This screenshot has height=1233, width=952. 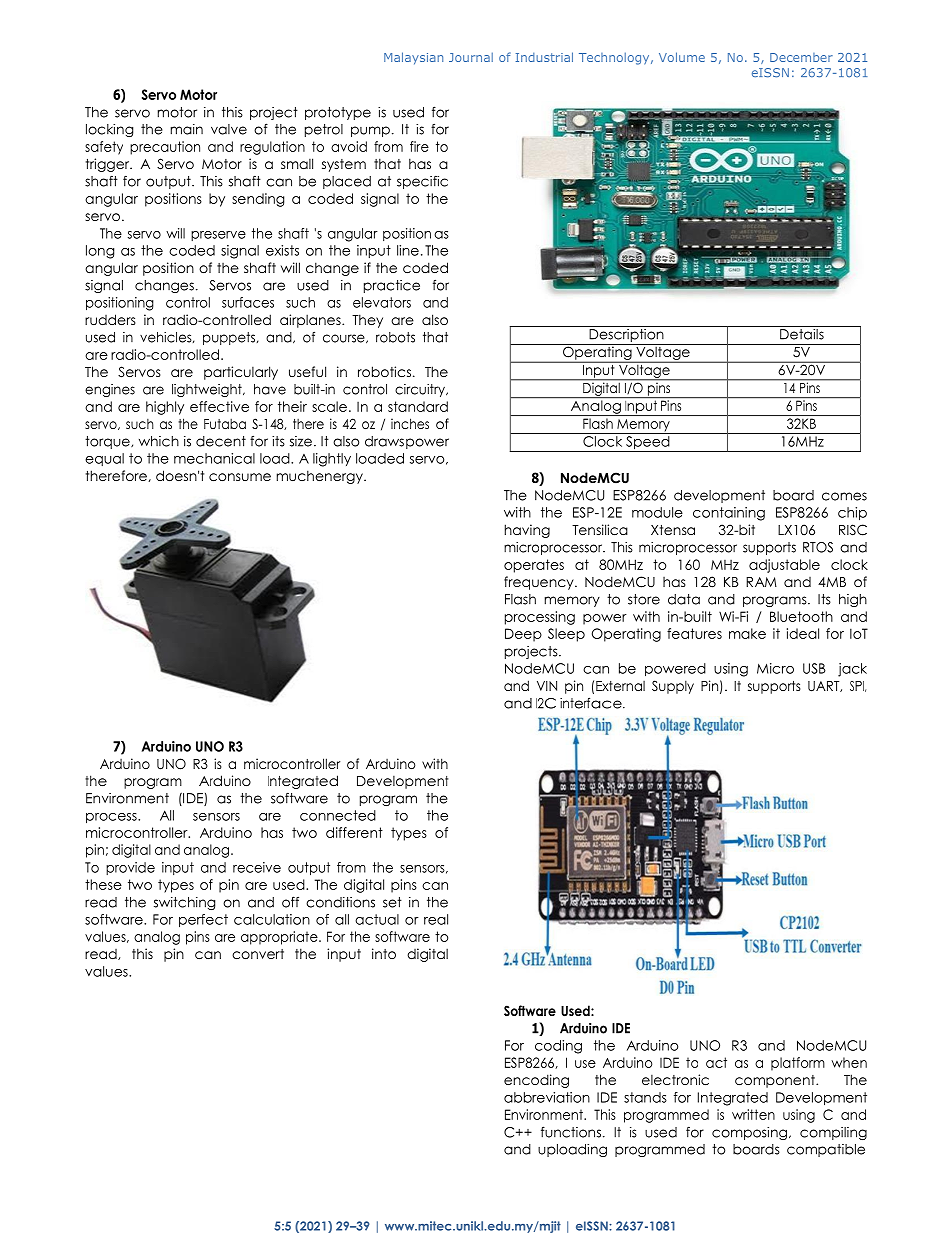 I want to click on main, so click(x=187, y=129).
